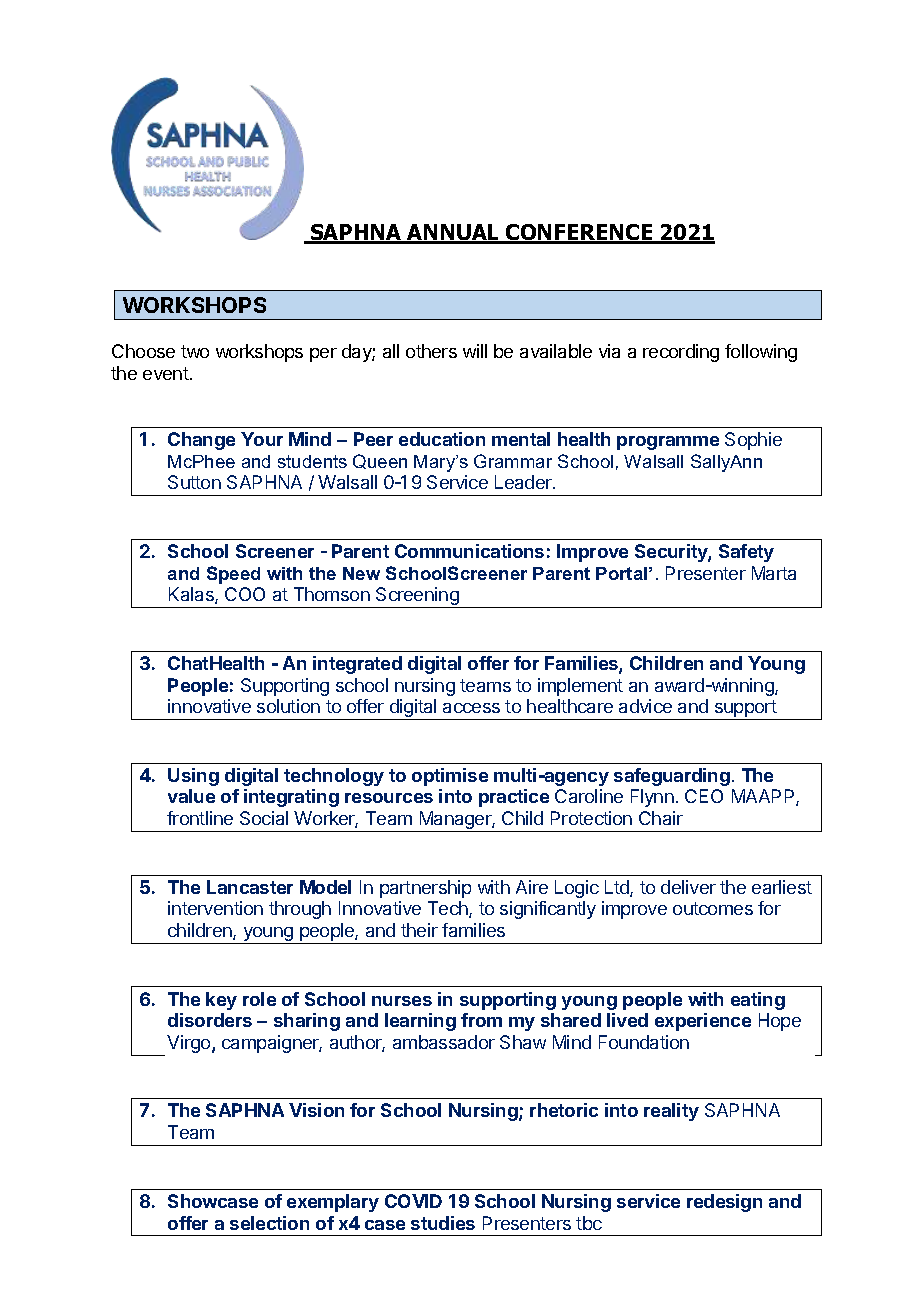 This page has height=1308, width=924. I want to click on selection, so click(269, 1223).
